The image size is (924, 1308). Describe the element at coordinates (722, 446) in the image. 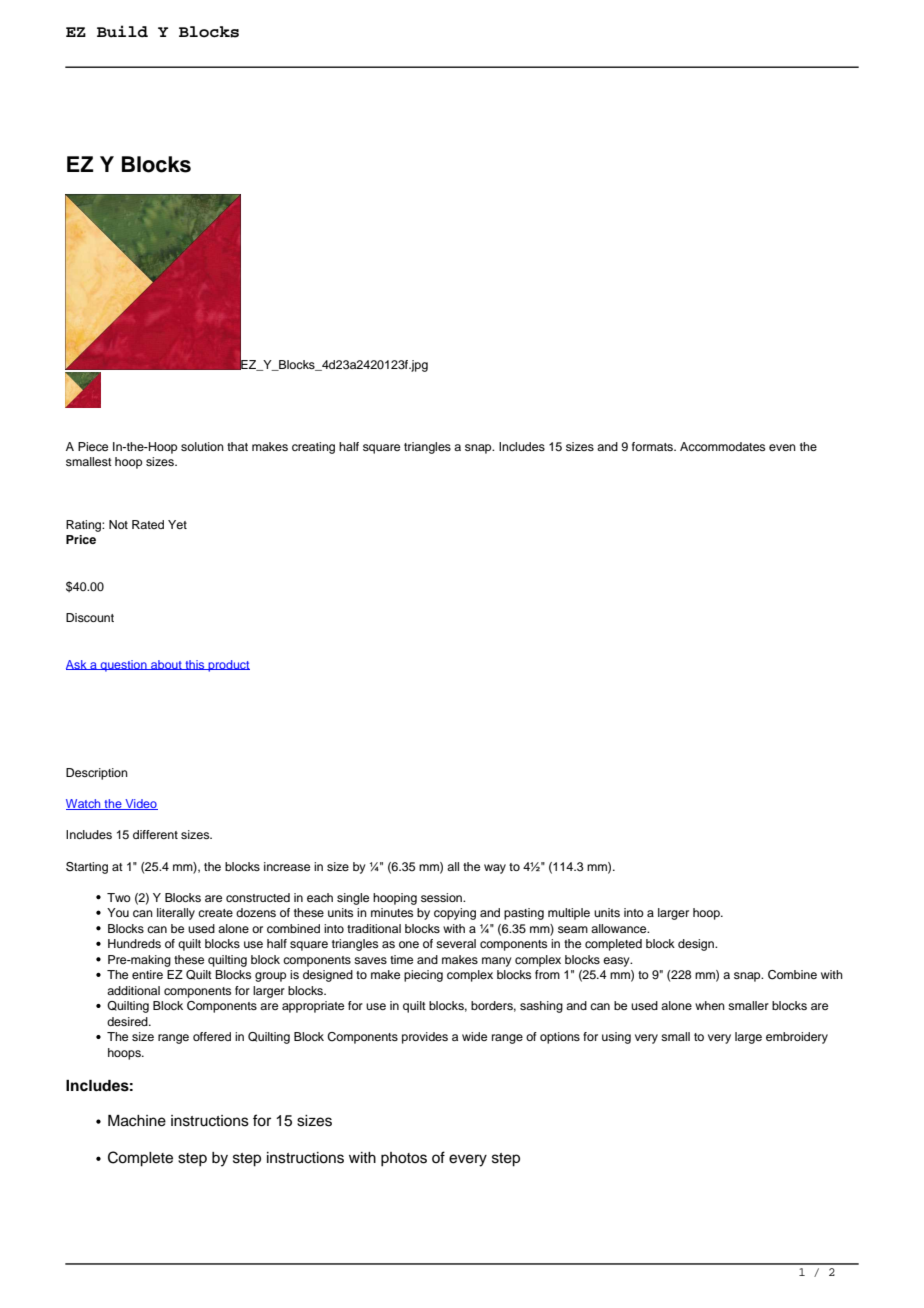

I see `Accommodates` at that location.
